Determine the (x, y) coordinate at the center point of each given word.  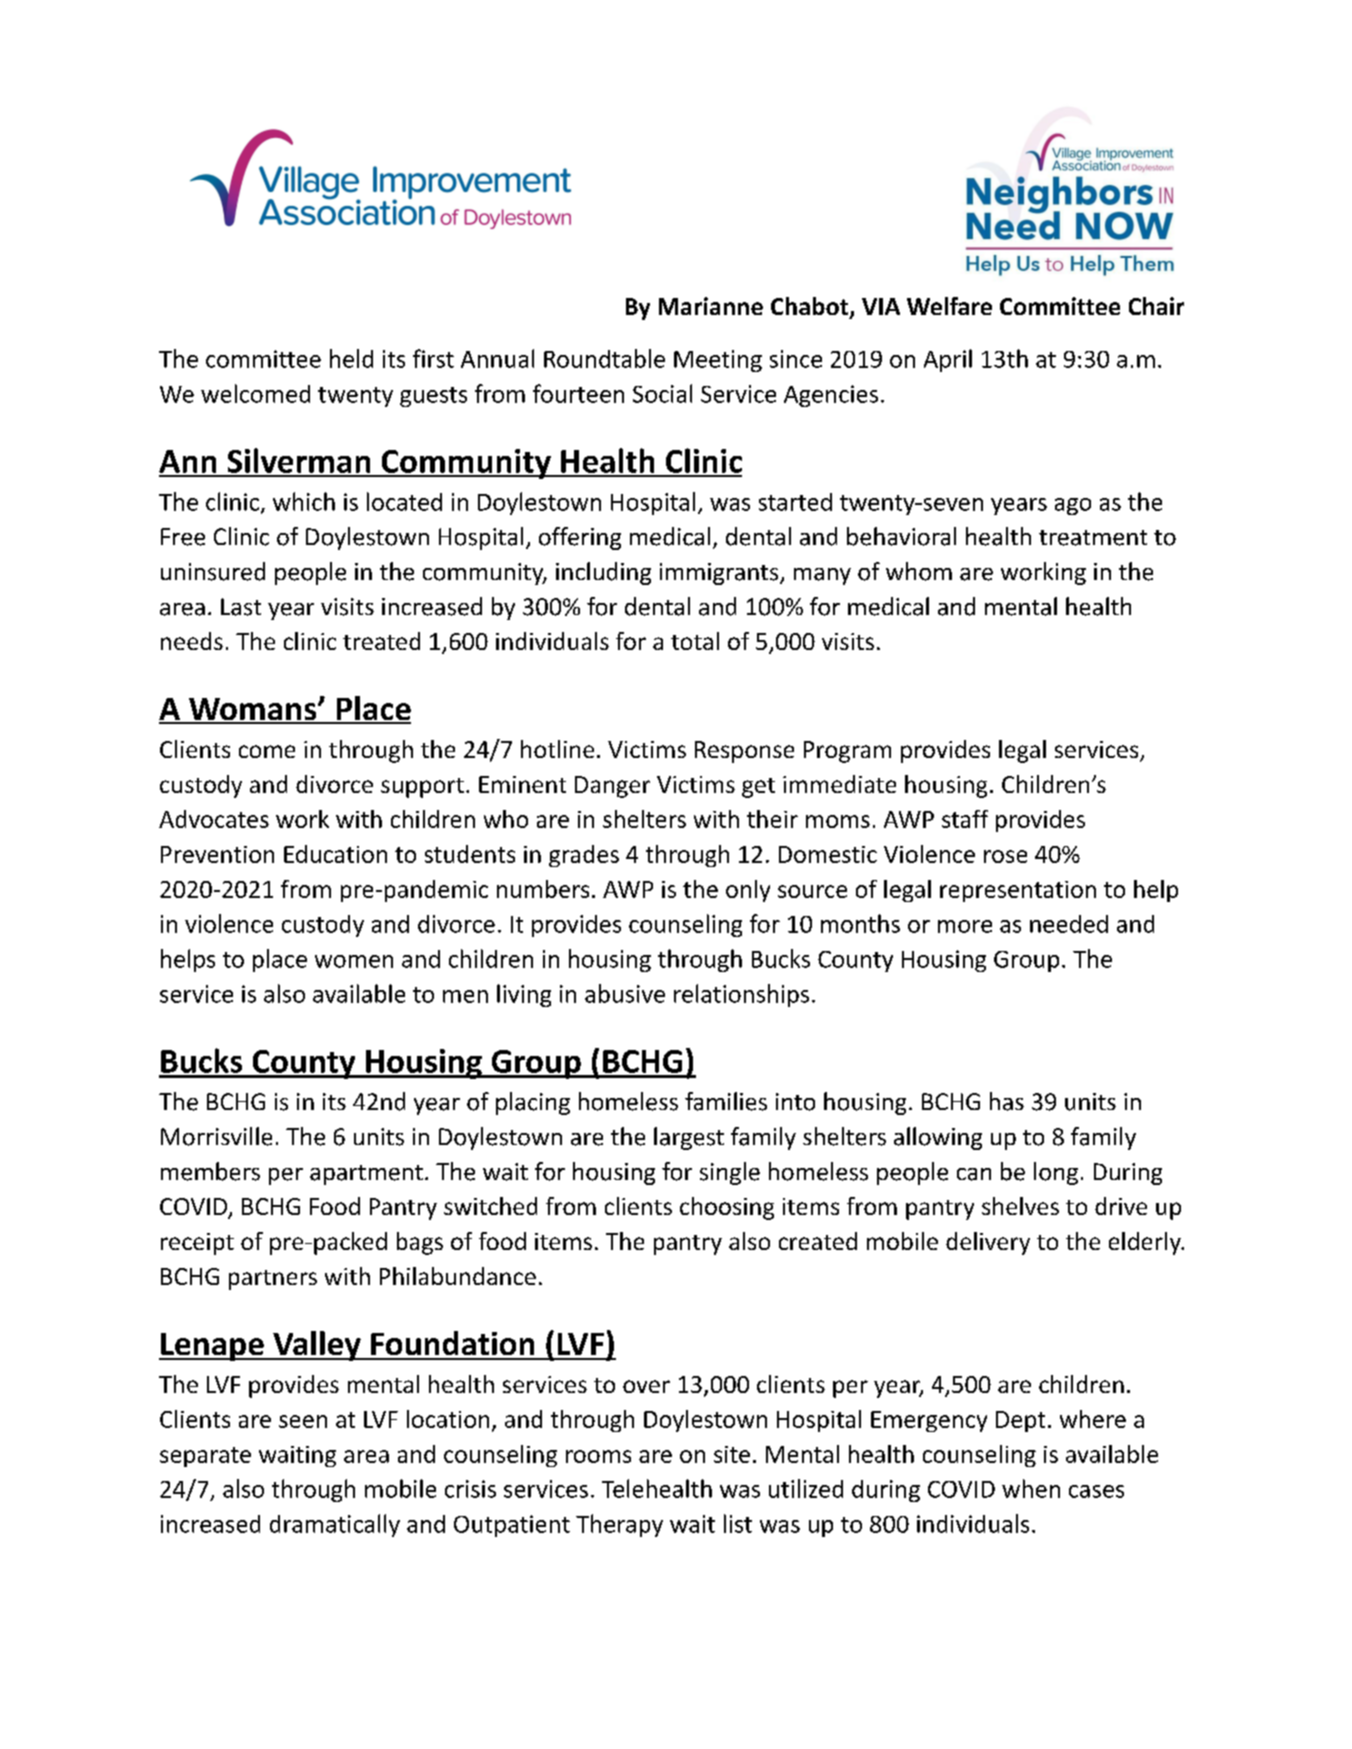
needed (1069, 924)
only (748, 891)
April (948, 360)
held (351, 358)
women (354, 961)
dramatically (335, 1525)
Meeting (718, 361)
